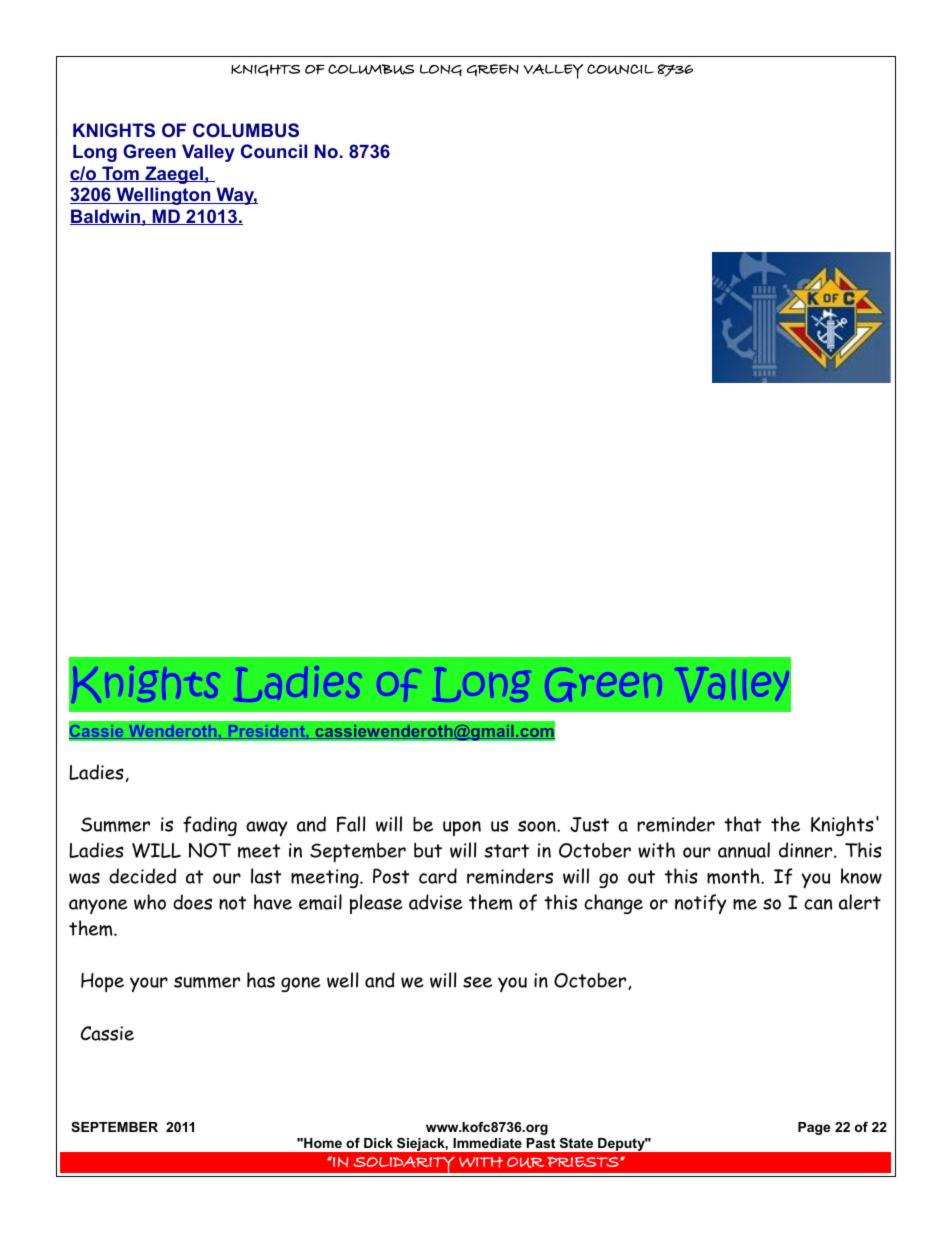 The image size is (952, 1233). I want to click on upon, so click(462, 828).
